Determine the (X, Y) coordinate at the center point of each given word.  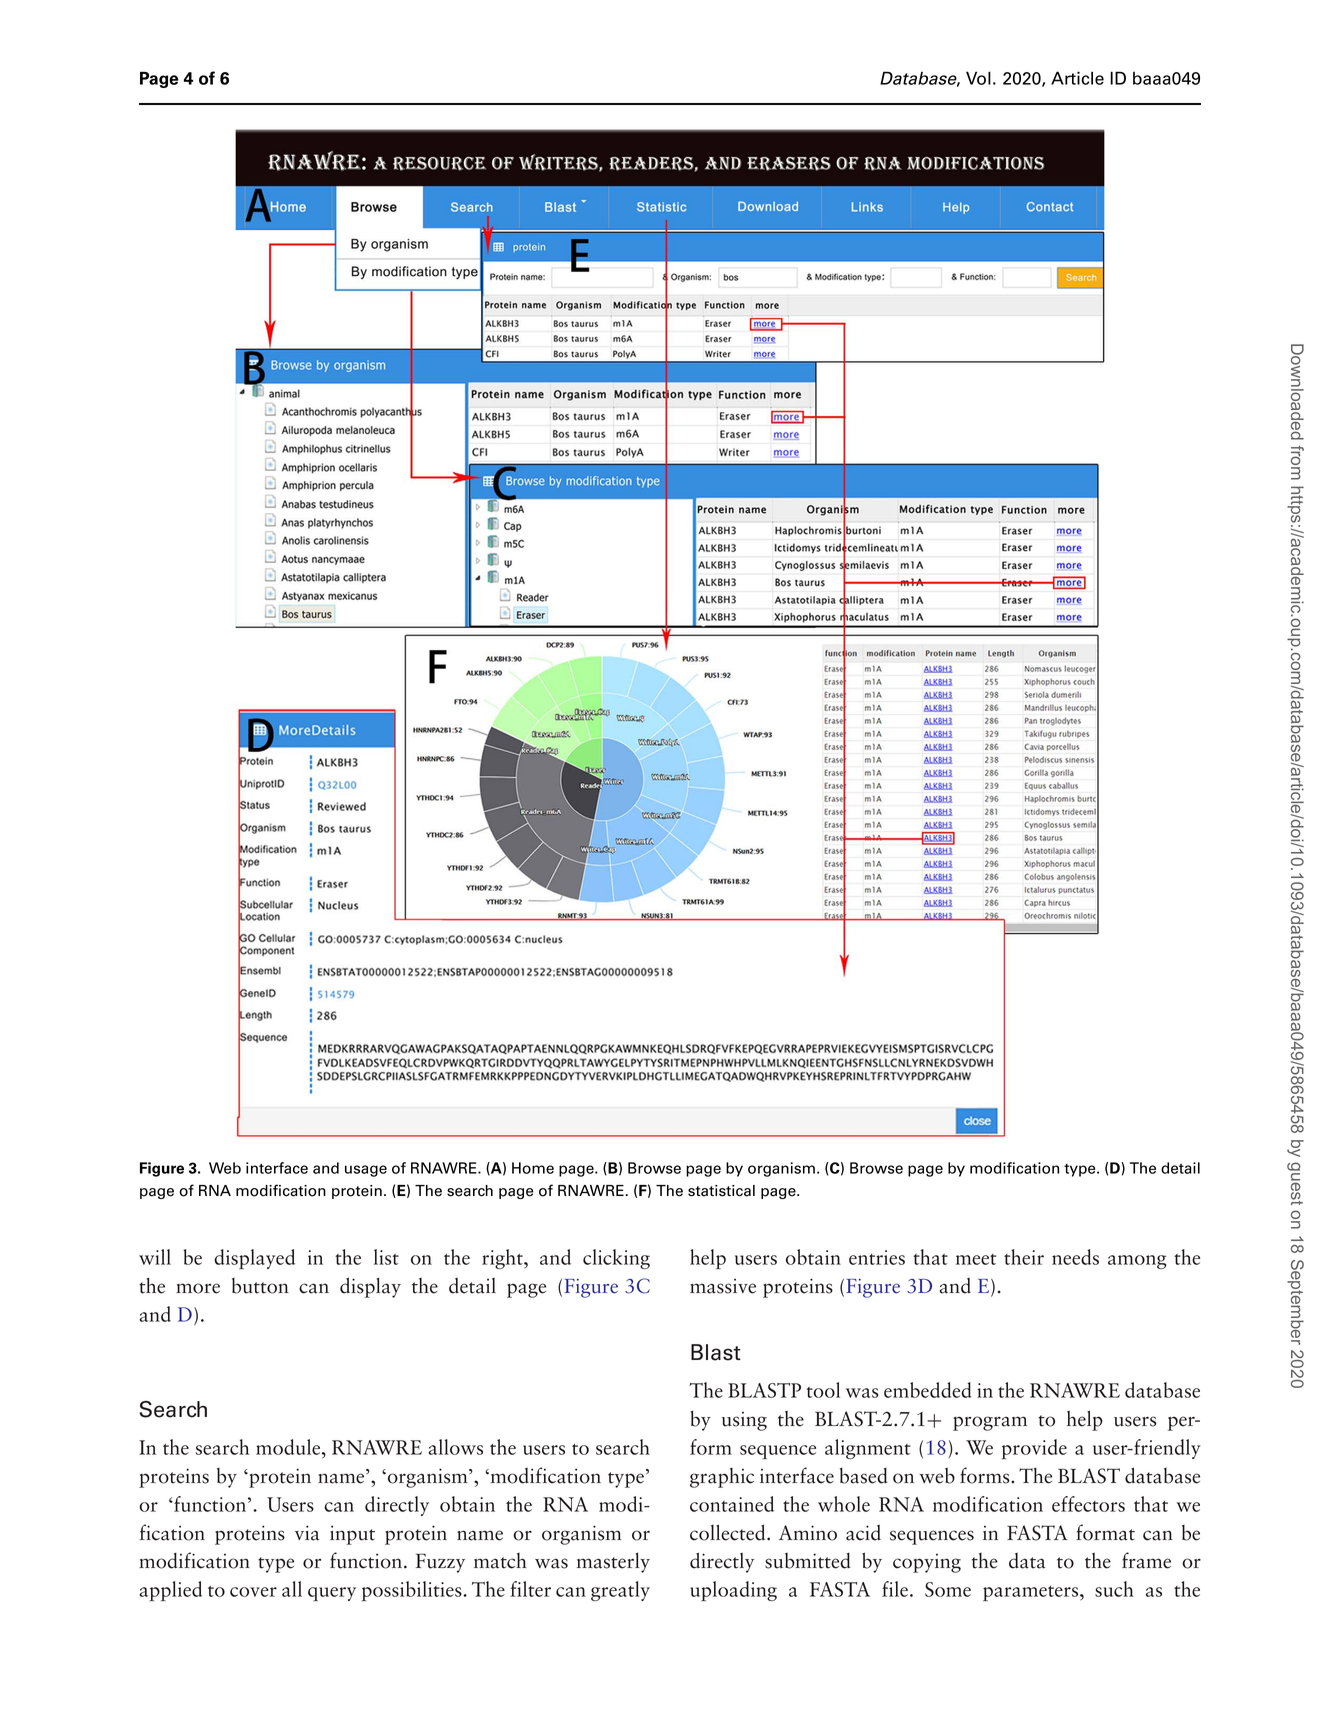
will (155, 1257)
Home (533, 1168)
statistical (721, 1191)
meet (976, 1259)
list (386, 1257)
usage (366, 1171)
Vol (978, 78)
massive (723, 1286)
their (1024, 1257)
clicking (616, 1259)
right (503, 1259)
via (307, 1533)
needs (1075, 1257)
